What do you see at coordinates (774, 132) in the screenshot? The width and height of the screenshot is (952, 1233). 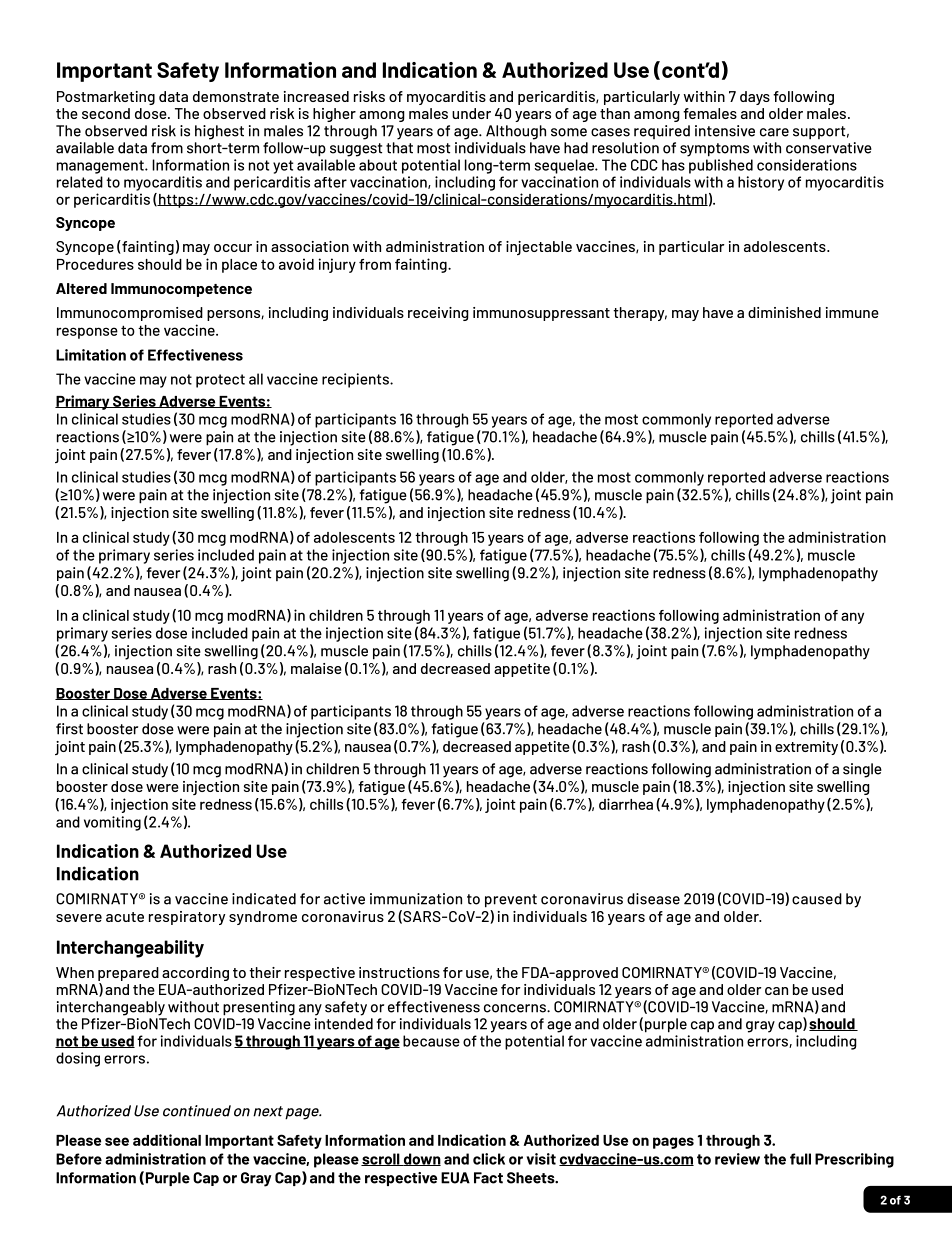 I see `care` at bounding box center [774, 132].
